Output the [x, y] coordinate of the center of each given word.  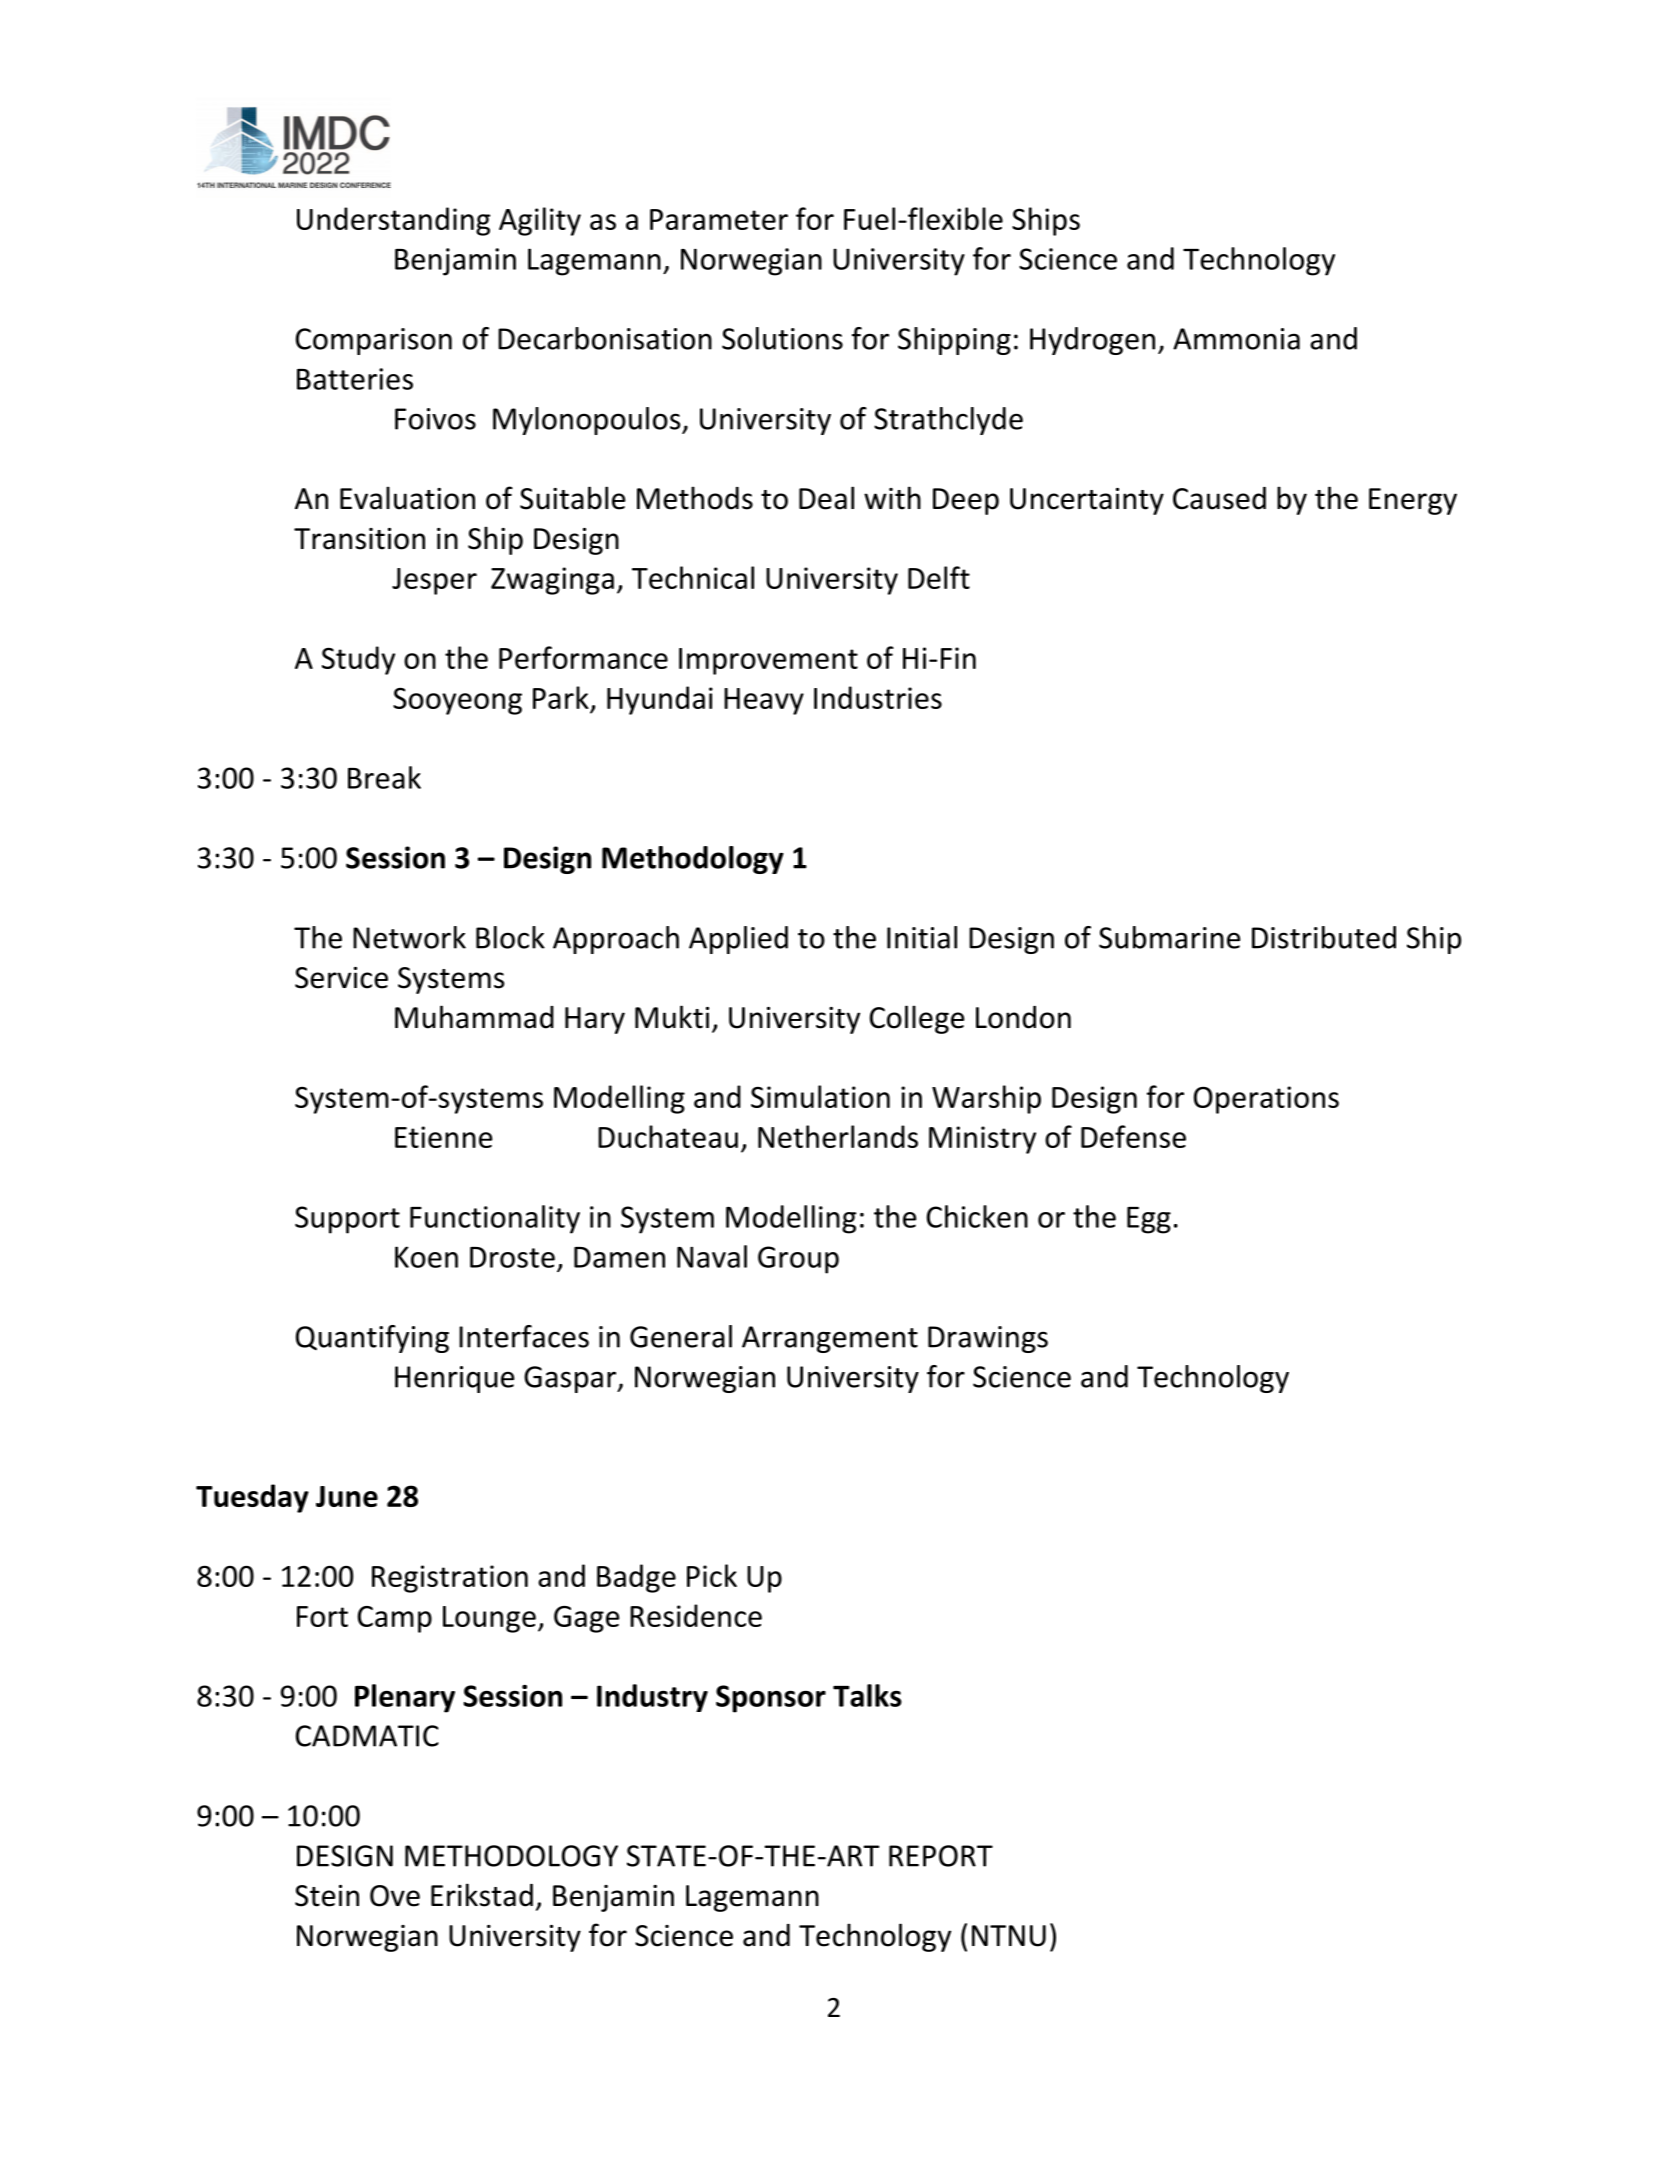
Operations [1266, 1100]
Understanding [393, 221]
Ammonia [1236, 339]
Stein [327, 1896]
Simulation [820, 1096]
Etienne [443, 1137]
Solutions [782, 338]
